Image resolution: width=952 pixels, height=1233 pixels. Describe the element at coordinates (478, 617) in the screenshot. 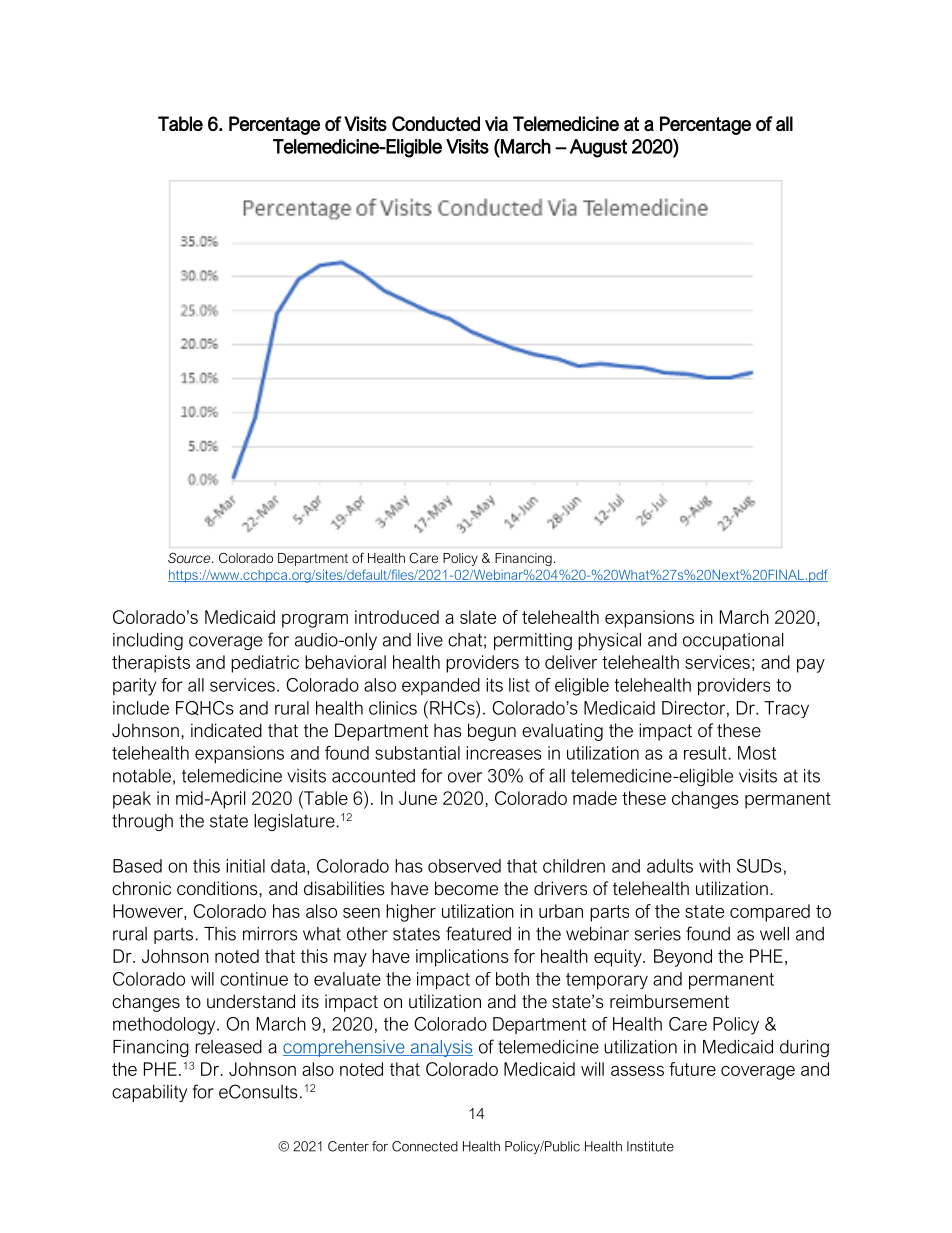

I see `slate` at that location.
